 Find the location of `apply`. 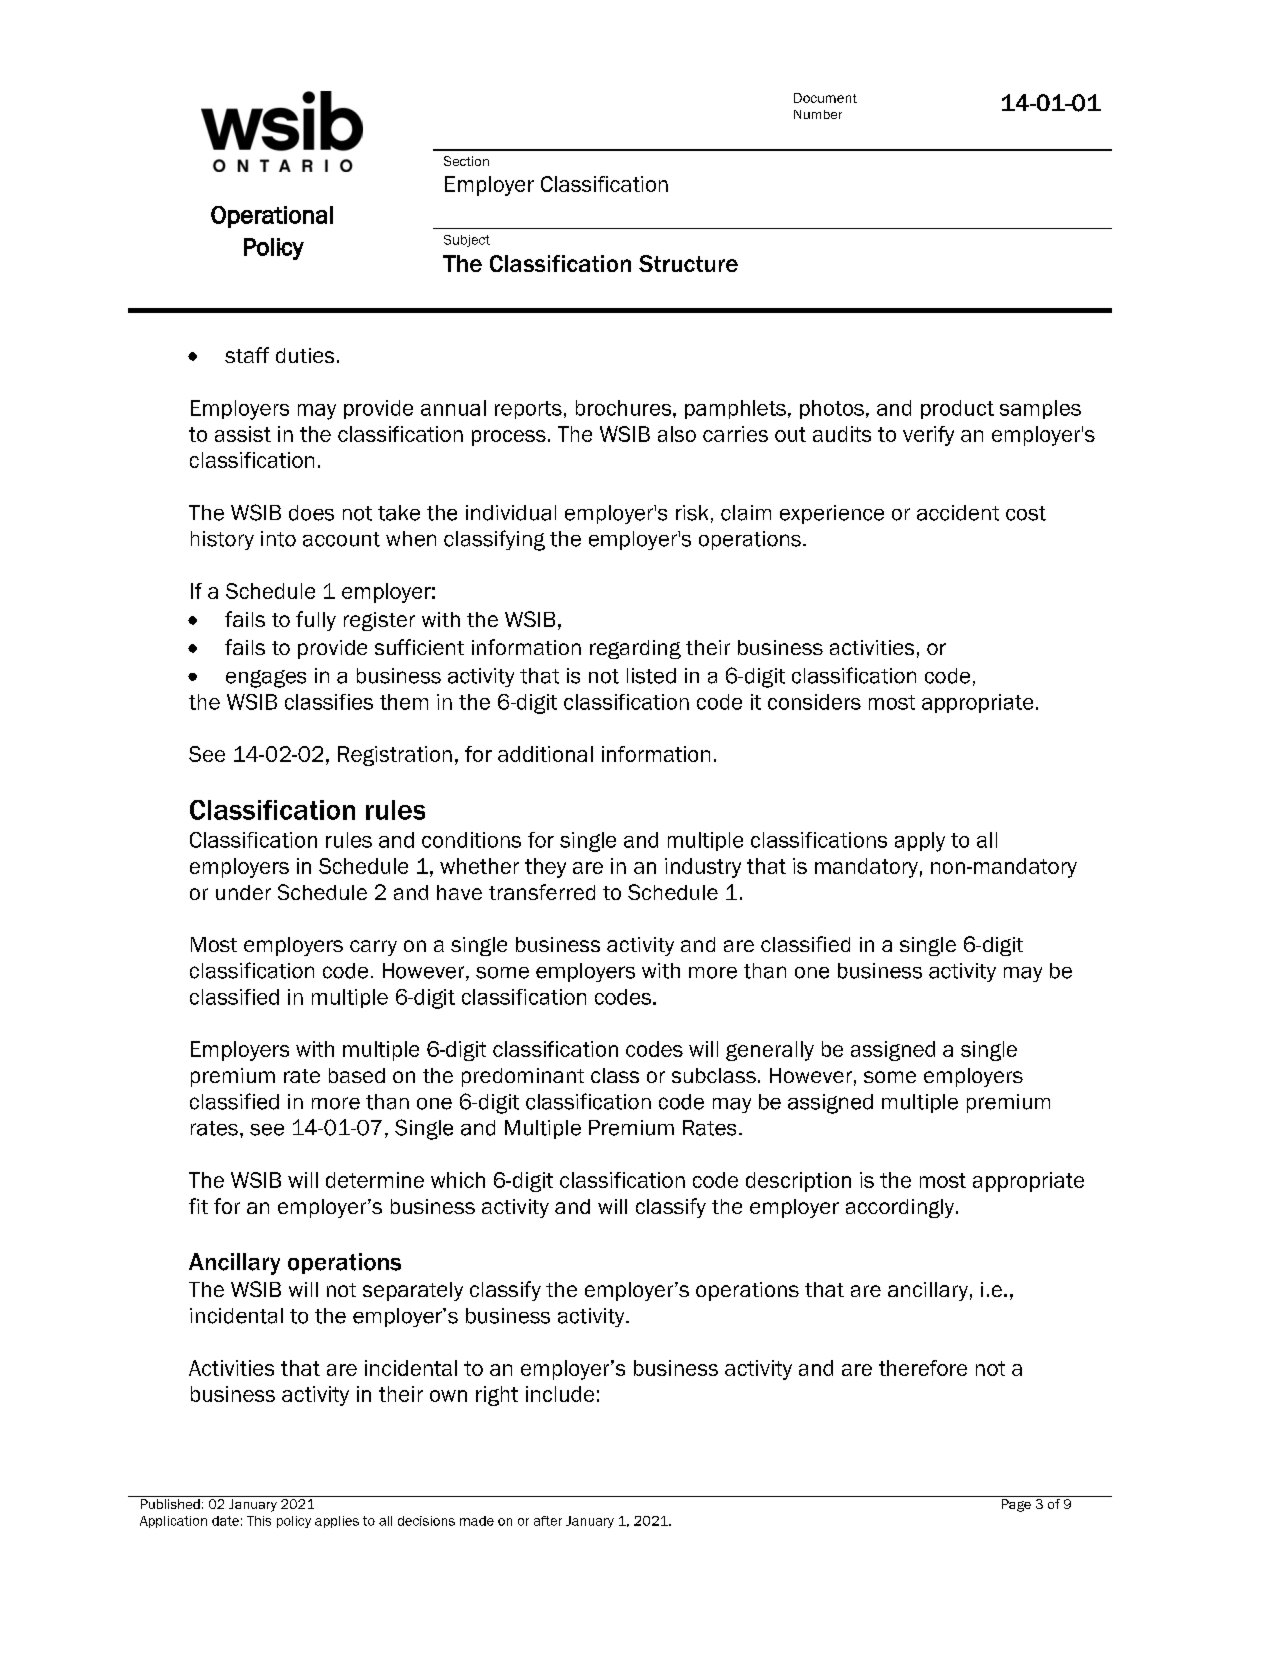

apply is located at coordinates (920, 842).
